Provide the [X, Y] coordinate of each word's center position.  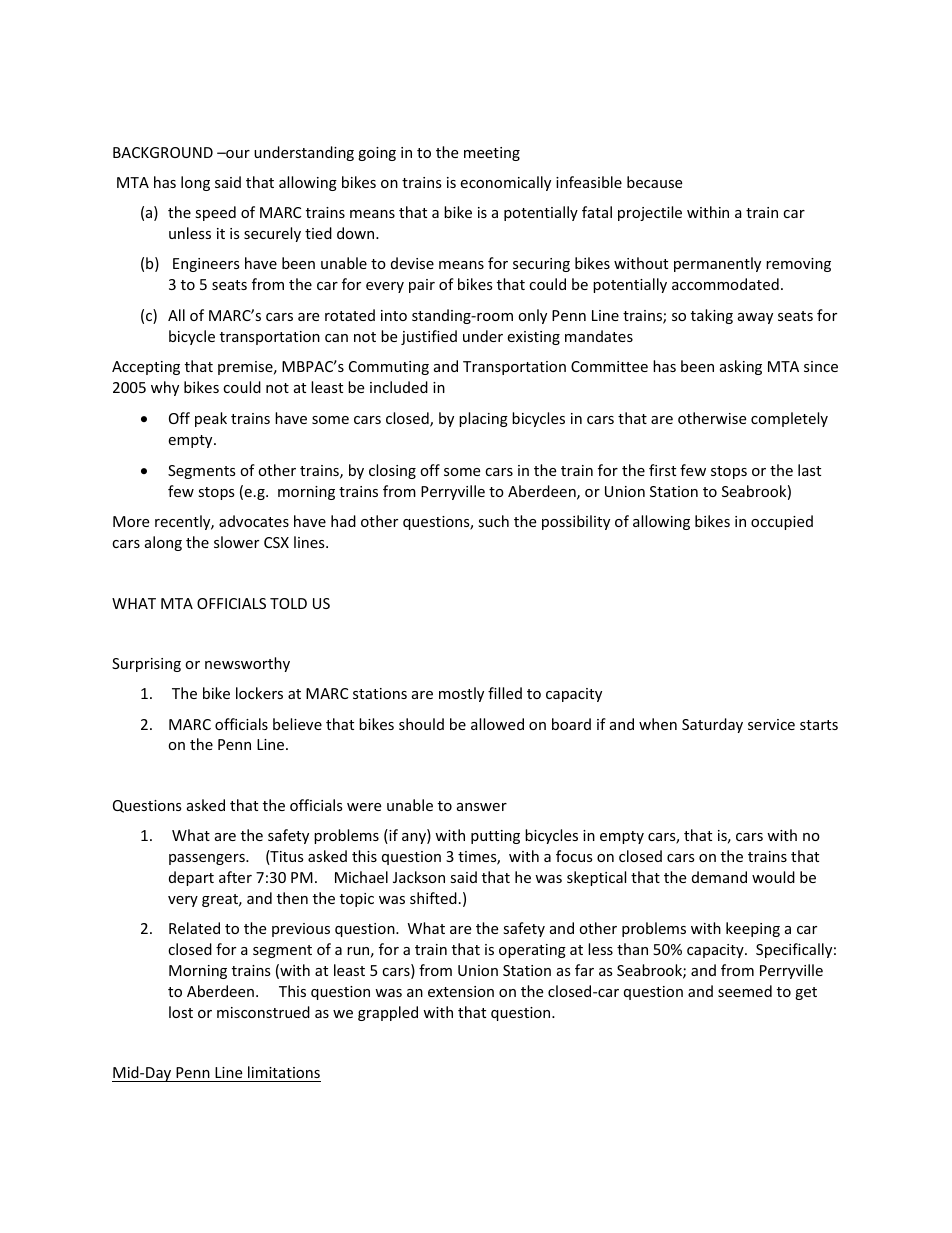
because [654, 182]
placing [483, 419]
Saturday [712, 725]
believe [297, 724]
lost [181, 1012]
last [809, 470]
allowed [497, 724]
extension [461, 991]
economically [505, 183]
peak [211, 419]
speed [215, 213]
